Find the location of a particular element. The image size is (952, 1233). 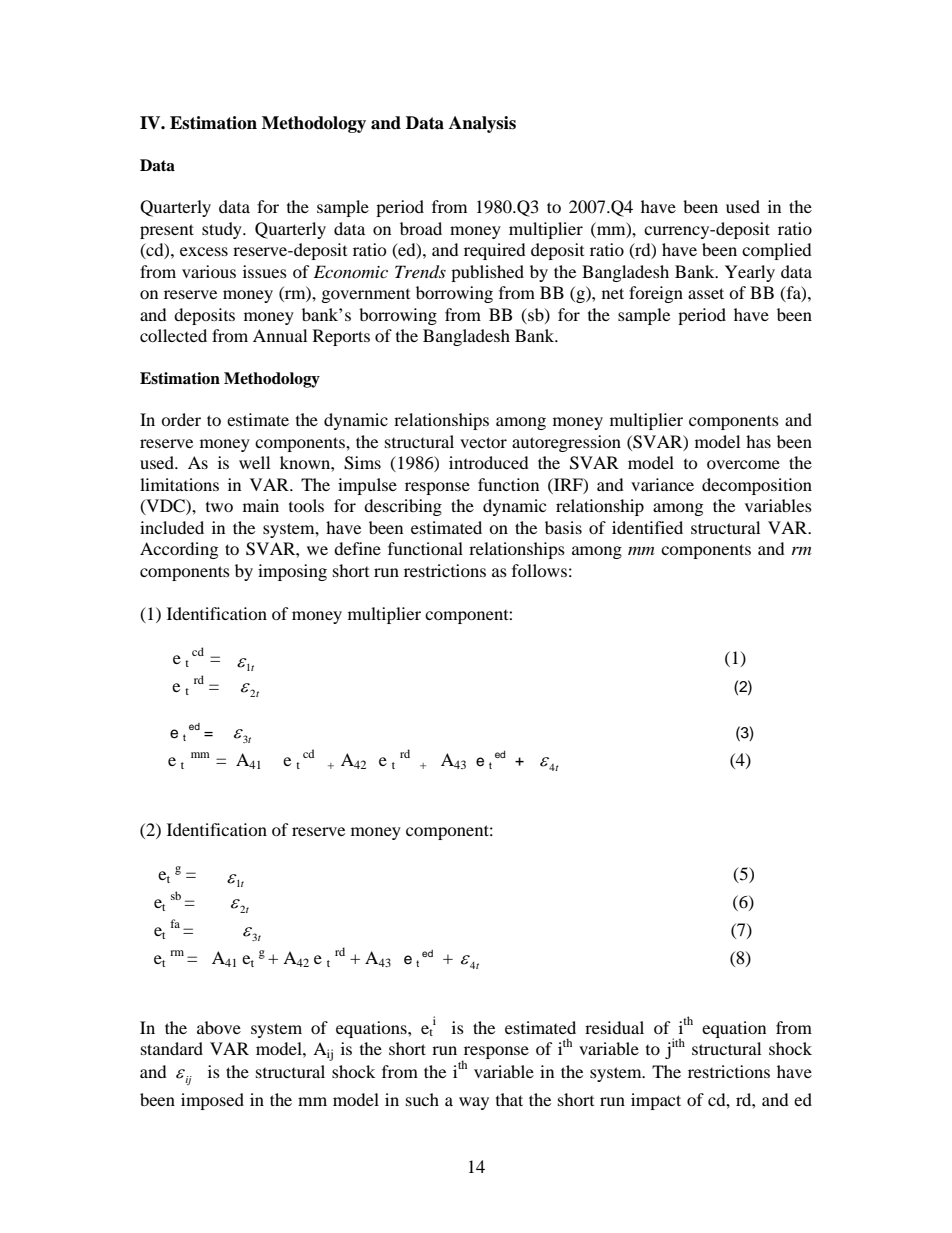

identified is located at coordinates (647, 527).
